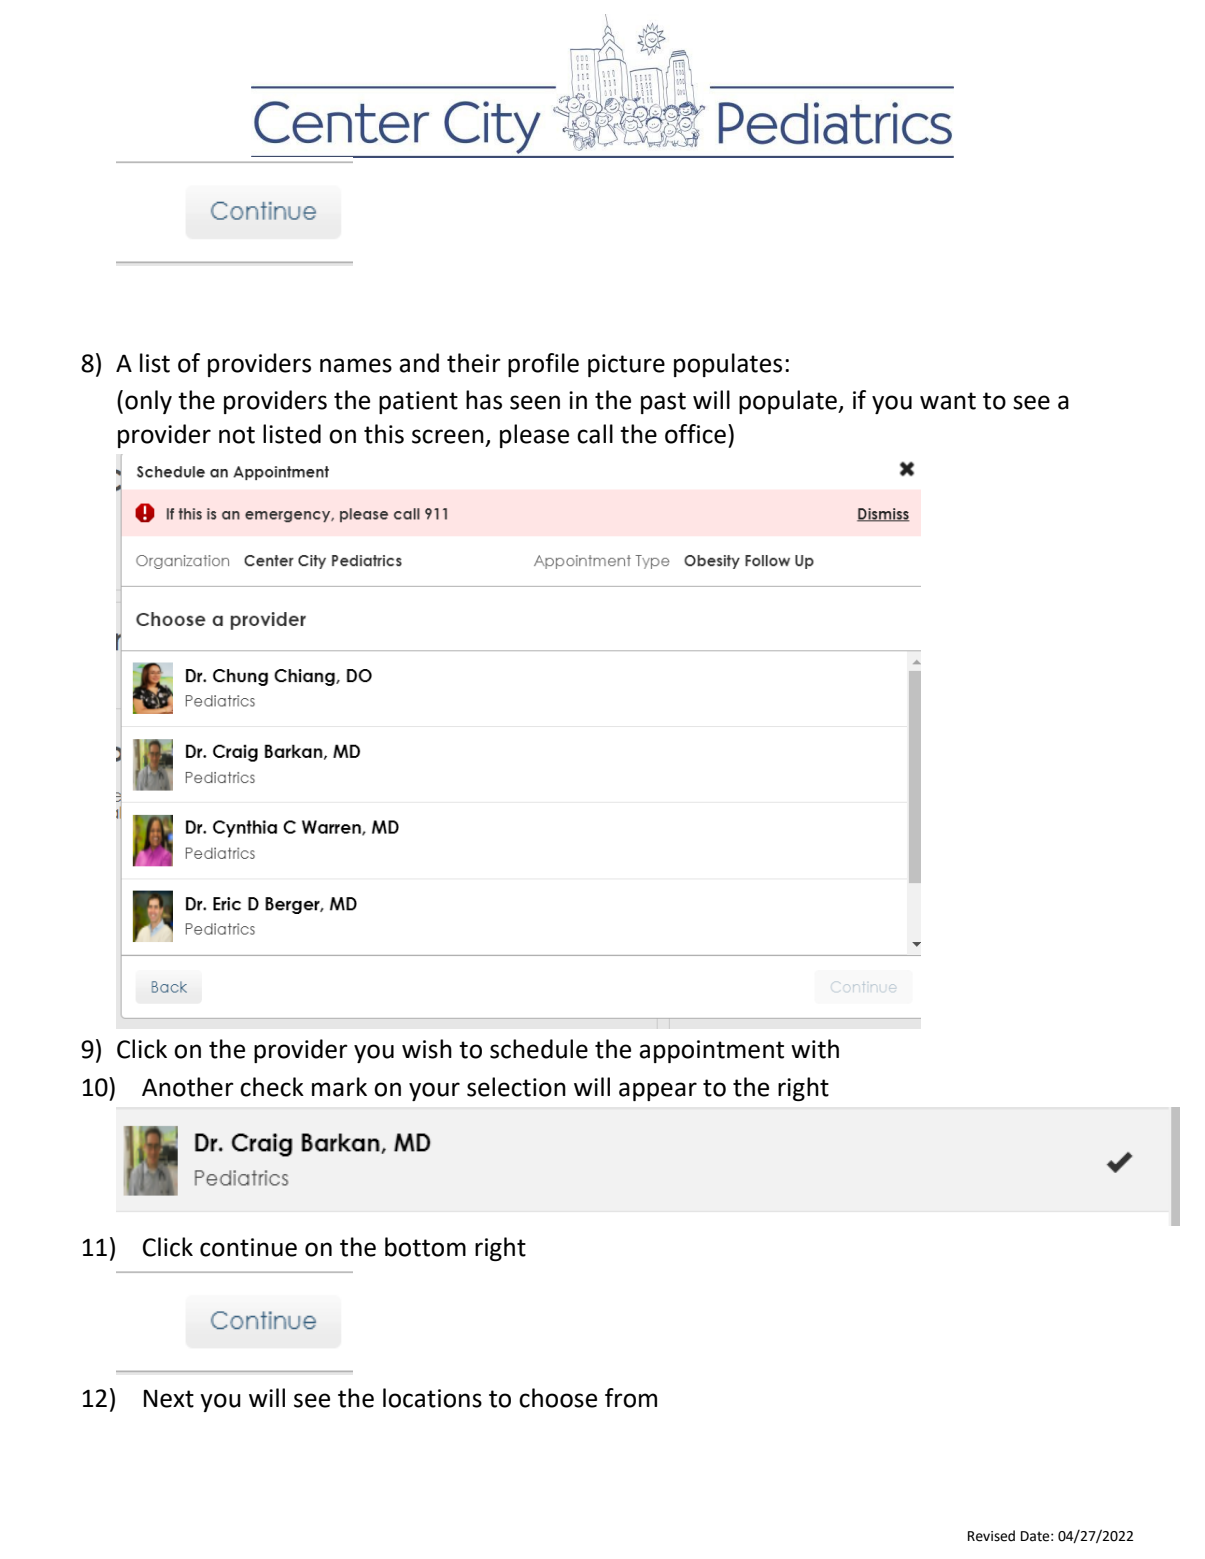 This image has height=1559, width=1205. Describe the element at coordinates (427, 1049) in the image. I see `wish` at that location.
